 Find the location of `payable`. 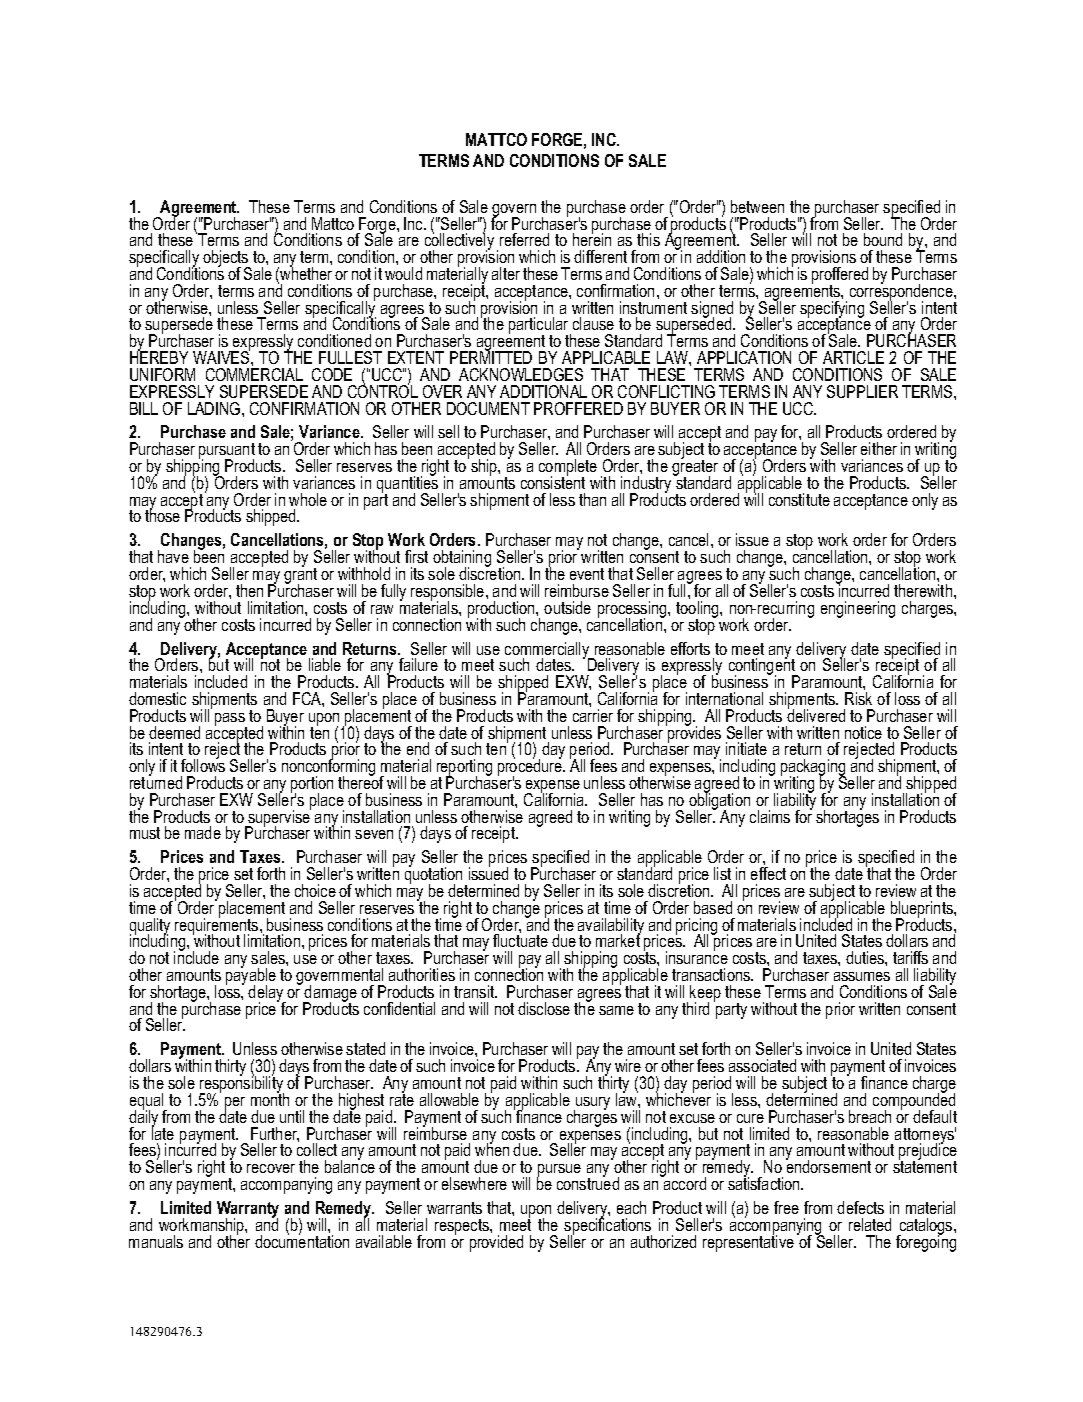

payable is located at coordinates (251, 977).
